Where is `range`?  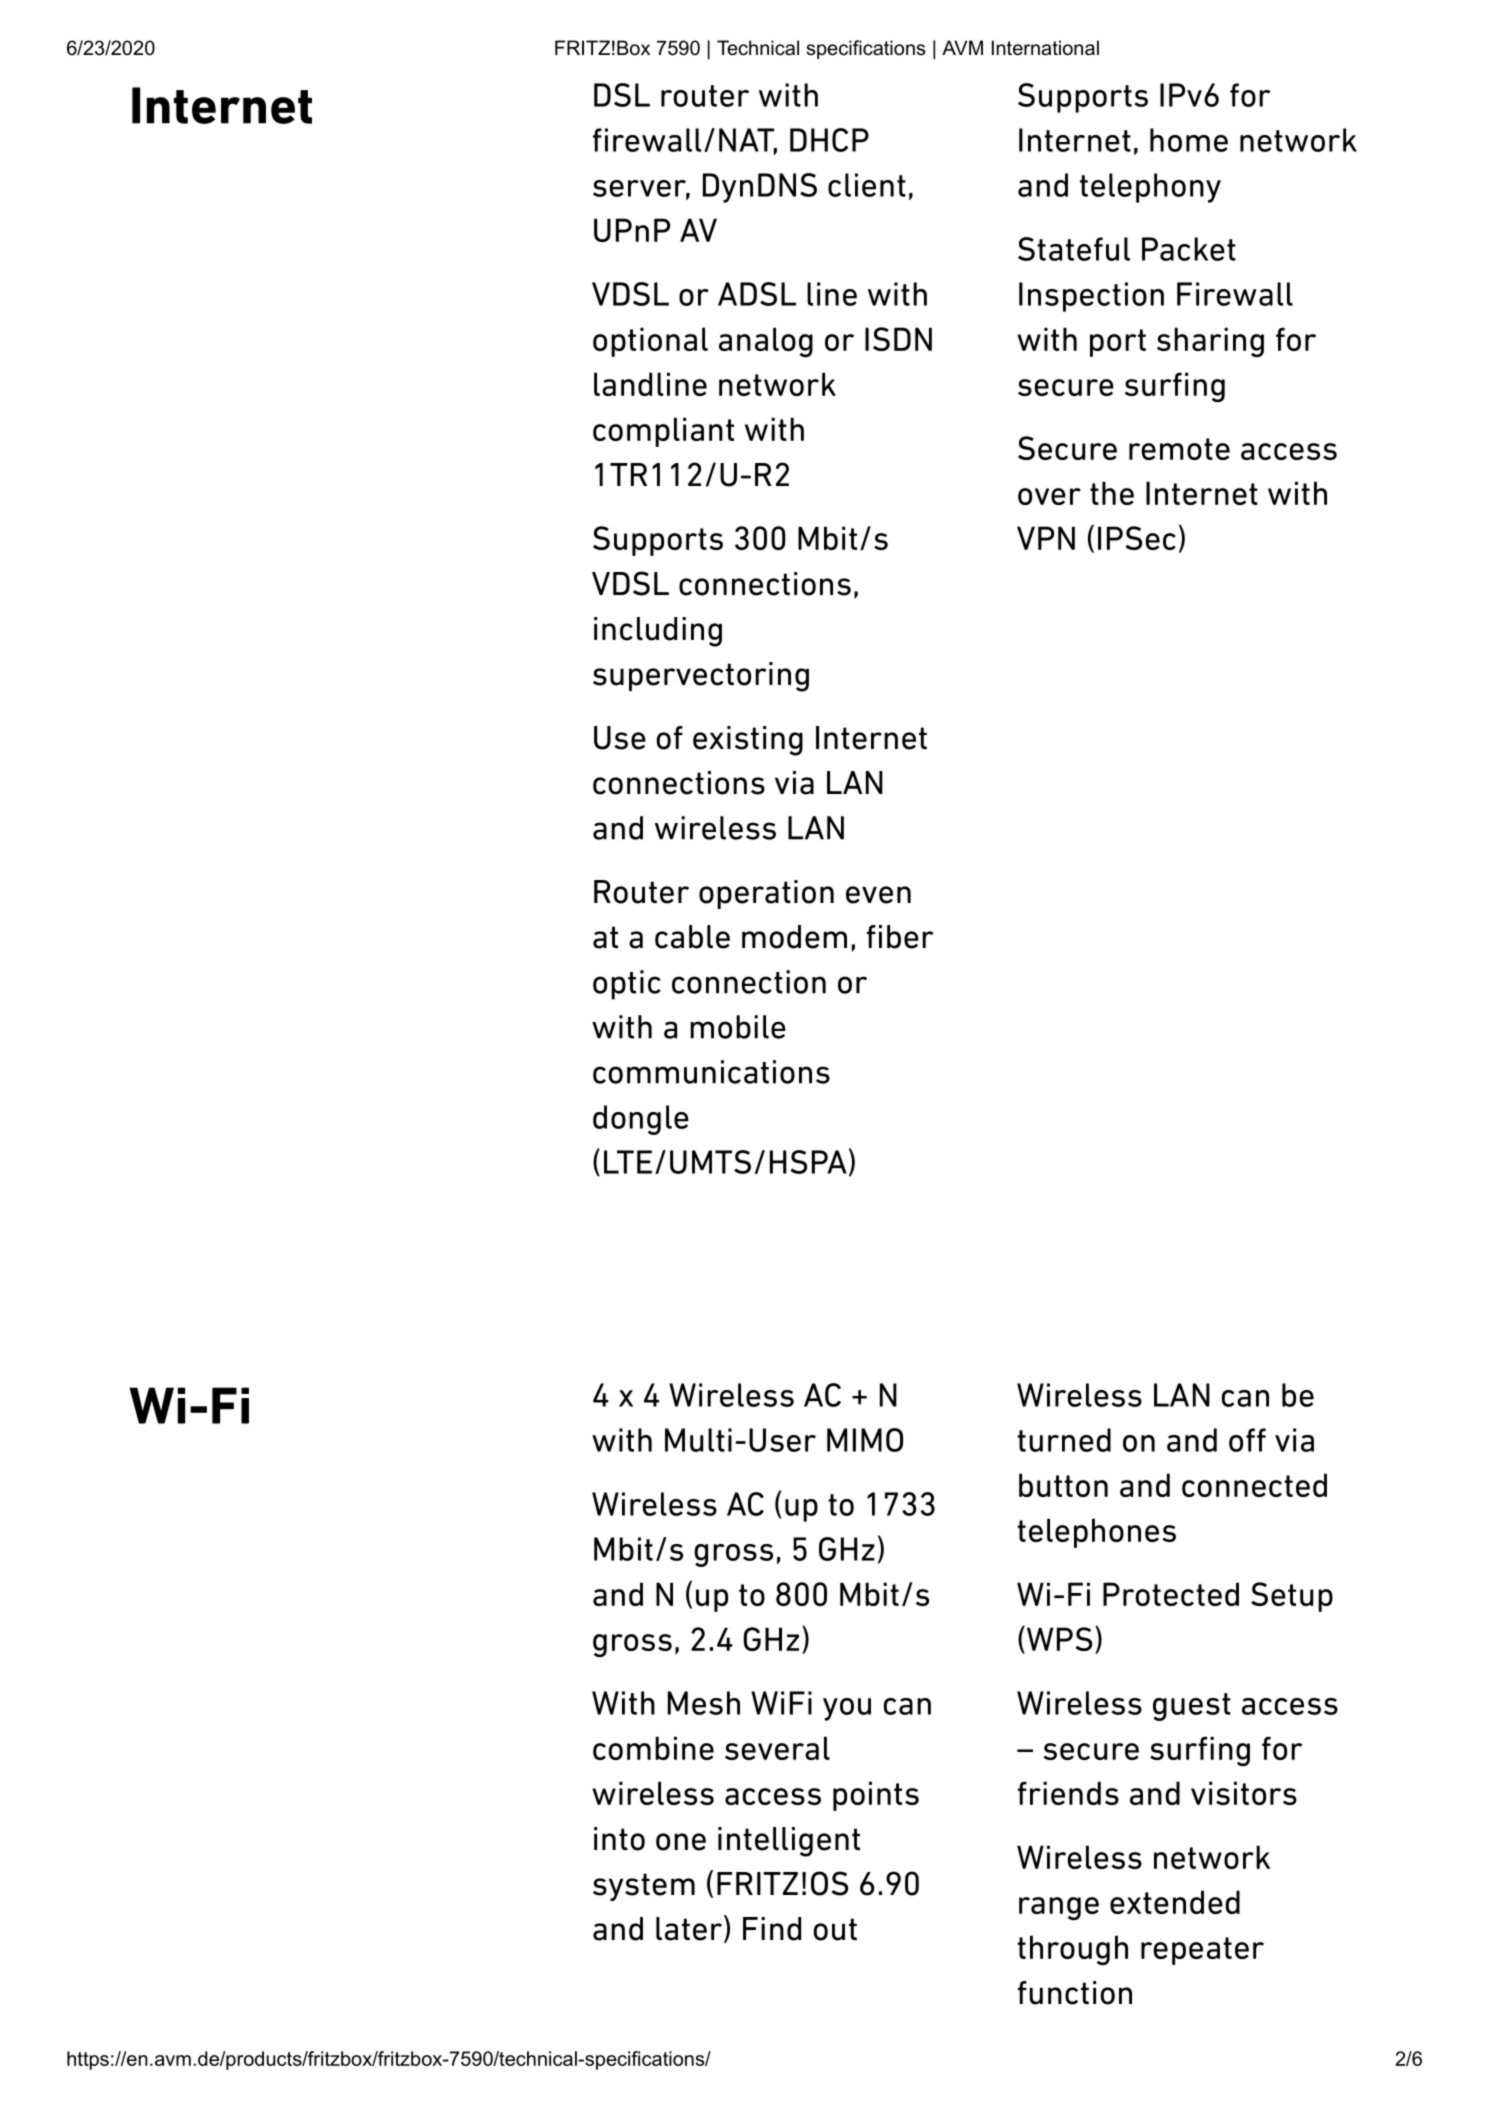
range is located at coordinates (1059, 1908).
